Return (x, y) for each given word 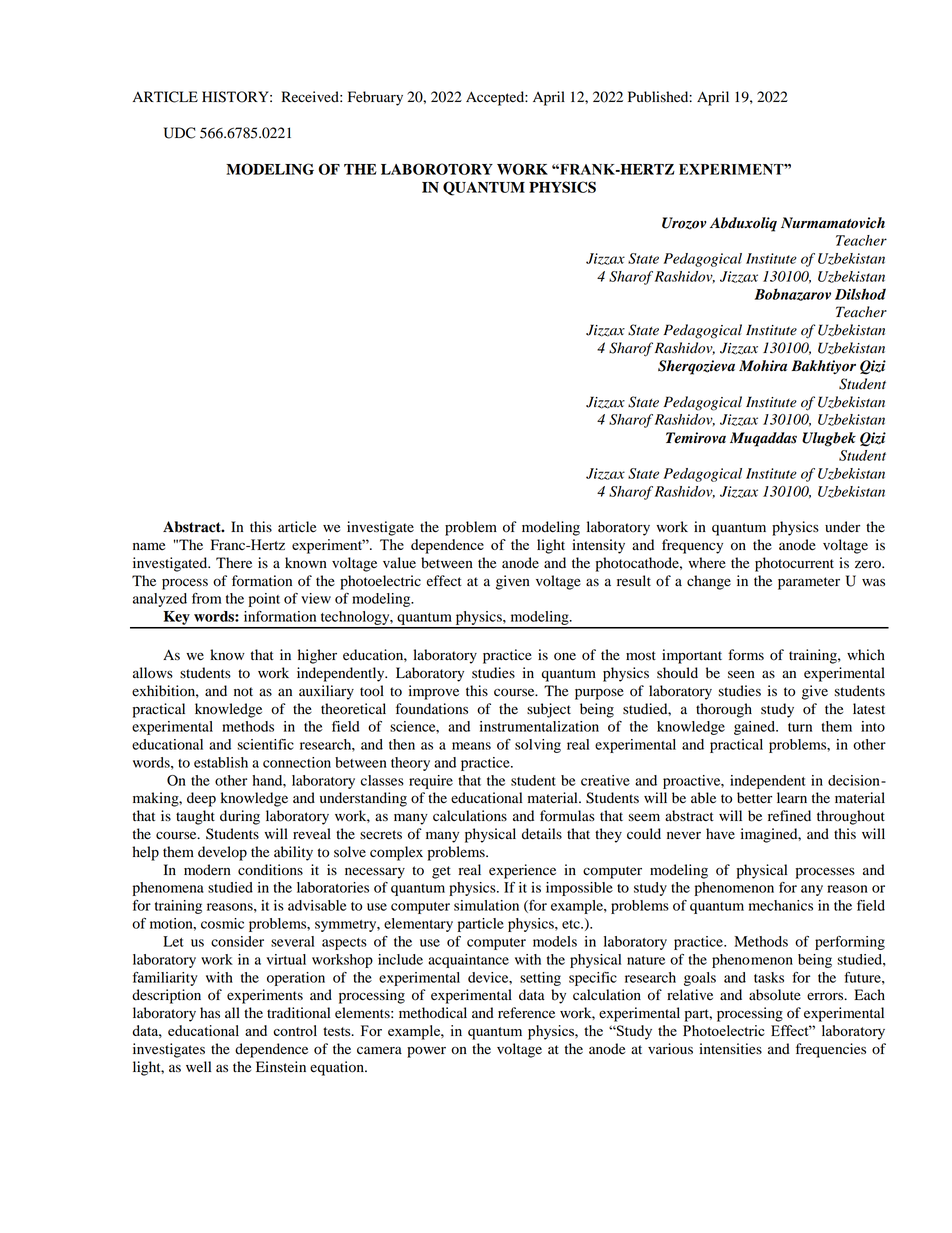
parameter (809, 583)
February (375, 98)
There (234, 562)
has (210, 1012)
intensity (598, 546)
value (399, 563)
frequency (692, 546)
